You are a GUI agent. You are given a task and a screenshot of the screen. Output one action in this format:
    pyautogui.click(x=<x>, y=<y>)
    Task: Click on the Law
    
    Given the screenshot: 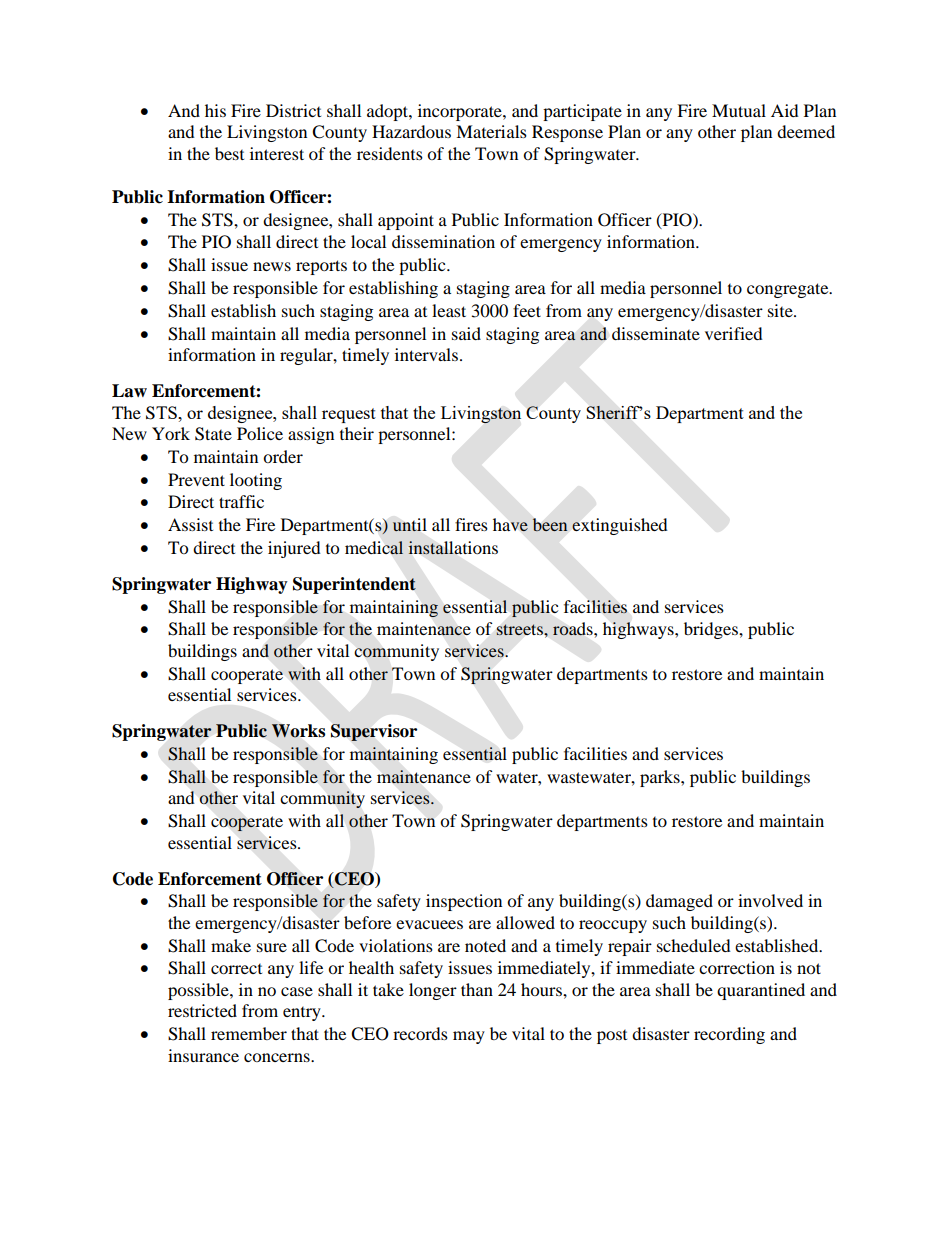 What is the action you would take?
    pyautogui.click(x=129, y=391)
